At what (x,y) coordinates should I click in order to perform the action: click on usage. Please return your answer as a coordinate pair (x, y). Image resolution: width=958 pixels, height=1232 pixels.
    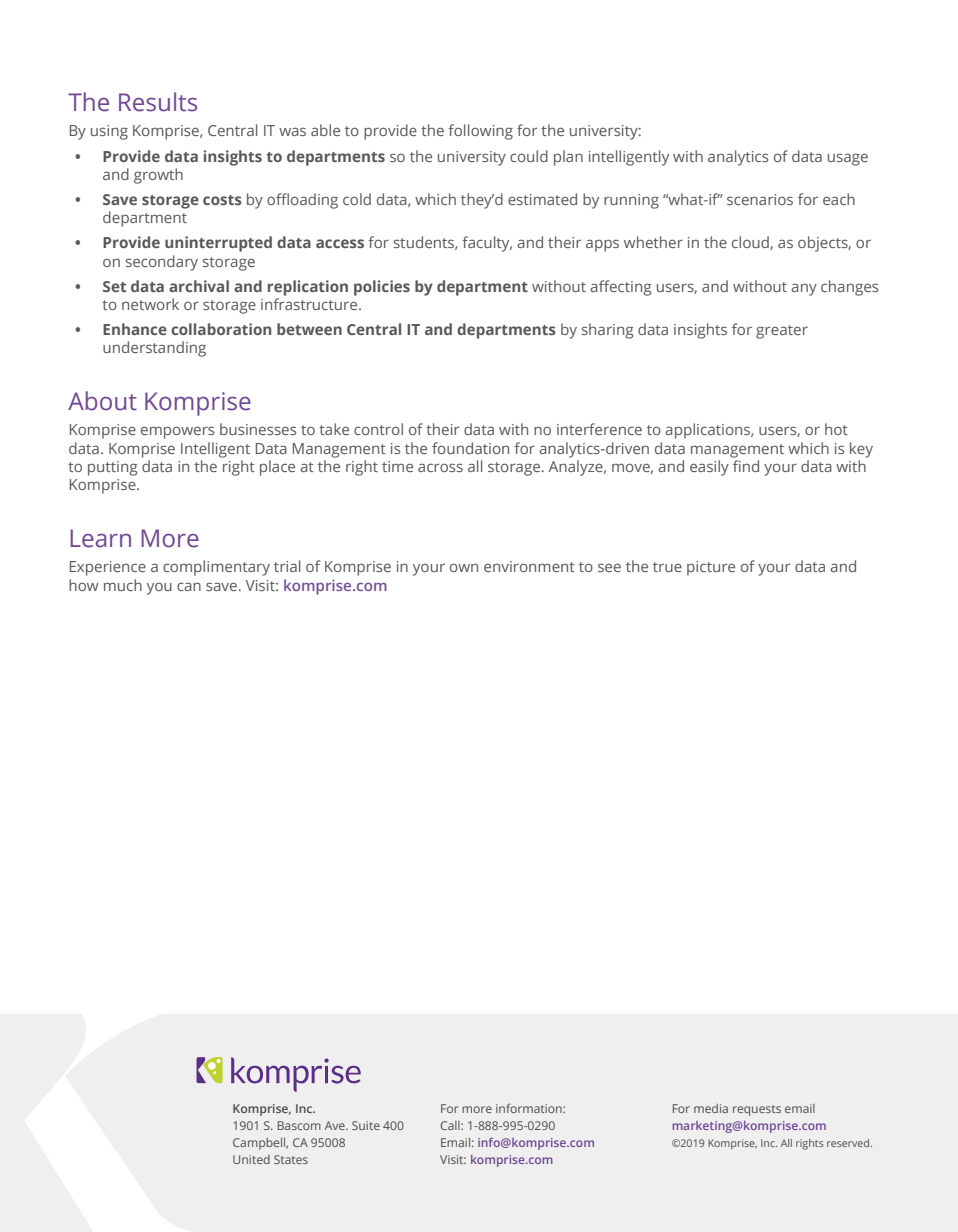
    Looking at the image, I should click on (848, 159).
